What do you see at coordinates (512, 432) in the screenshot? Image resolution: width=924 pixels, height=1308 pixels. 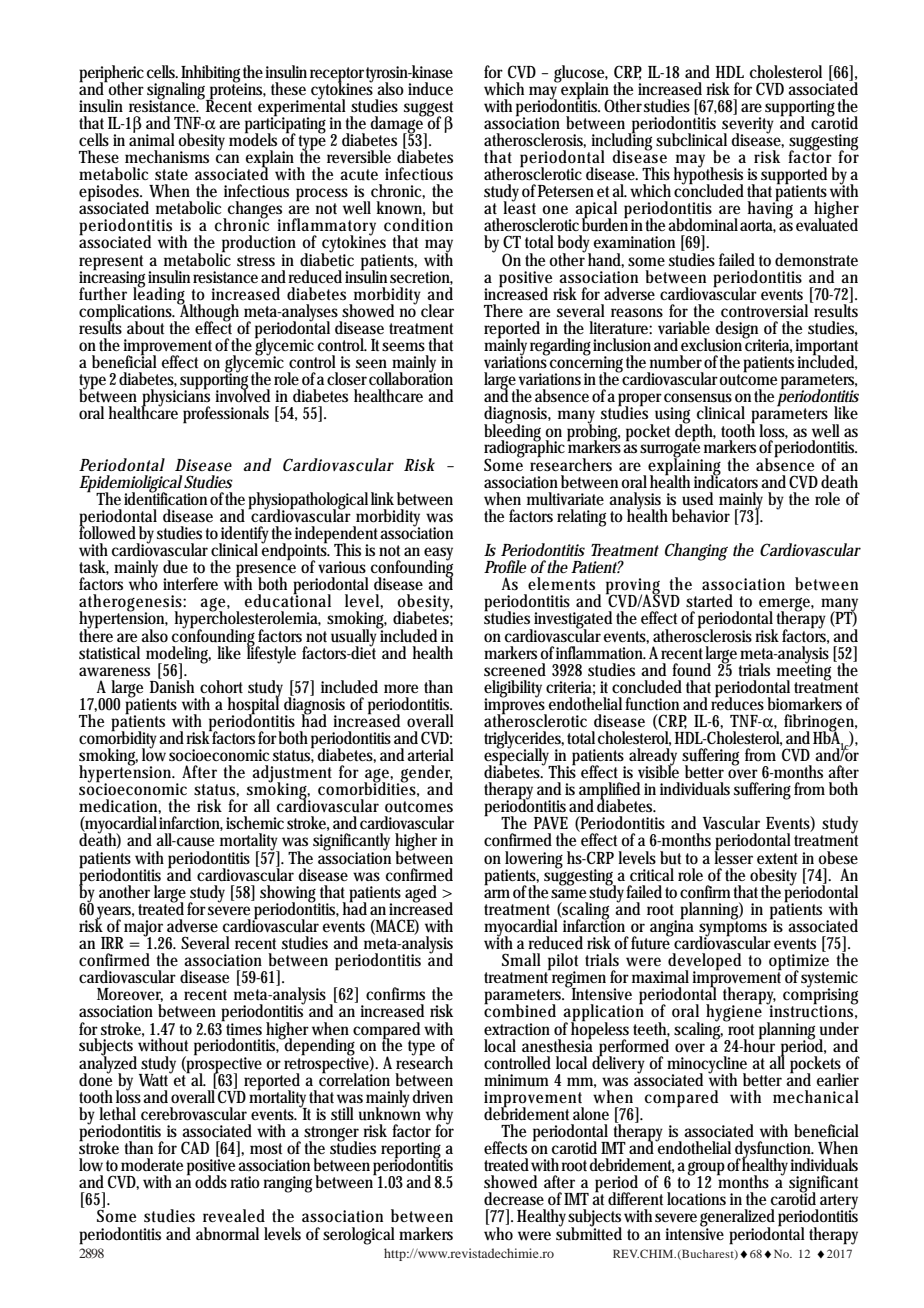 I see `bleeding` at bounding box center [512, 432].
